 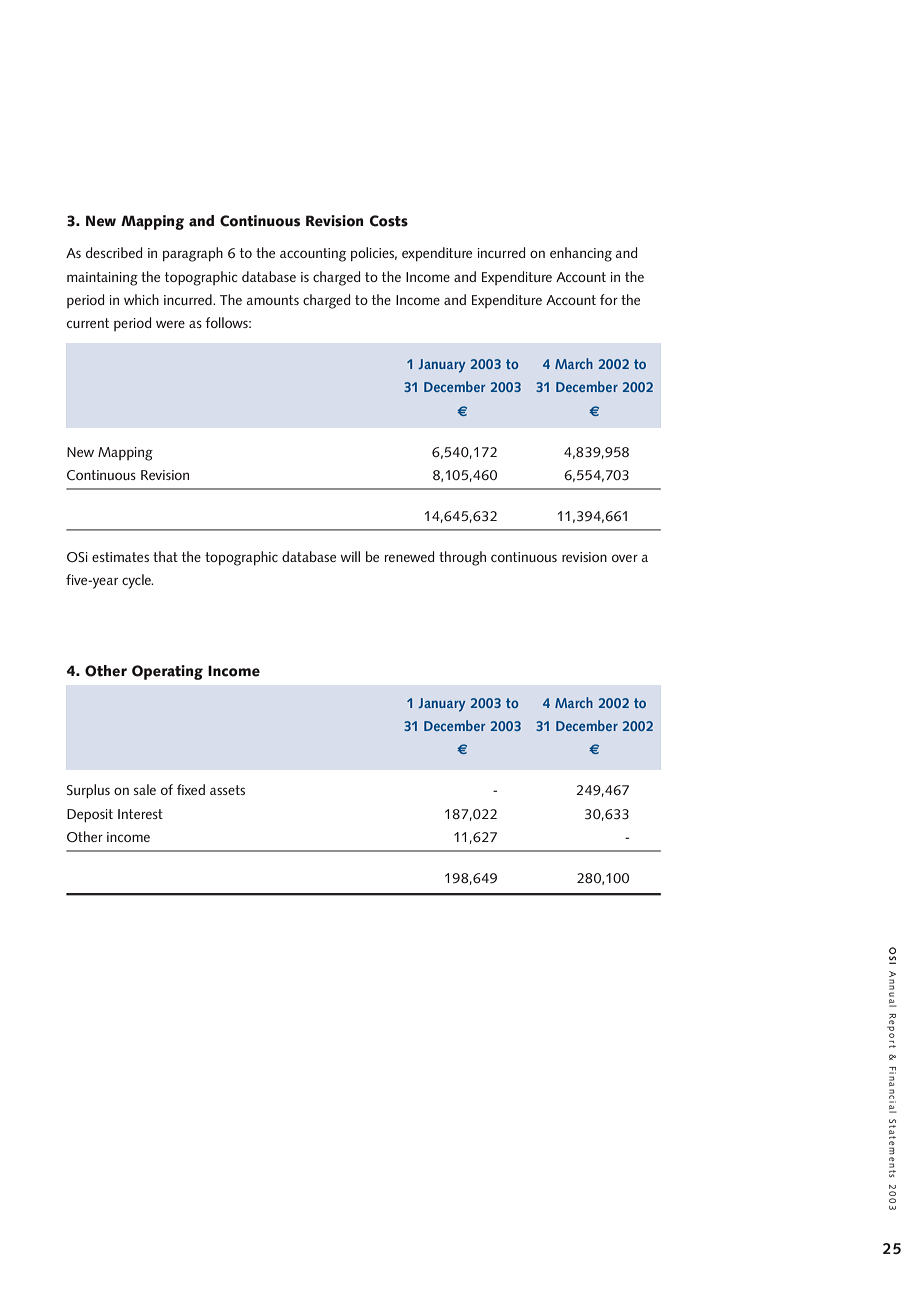 I want to click on Costs, so click(x=389, y=221).
